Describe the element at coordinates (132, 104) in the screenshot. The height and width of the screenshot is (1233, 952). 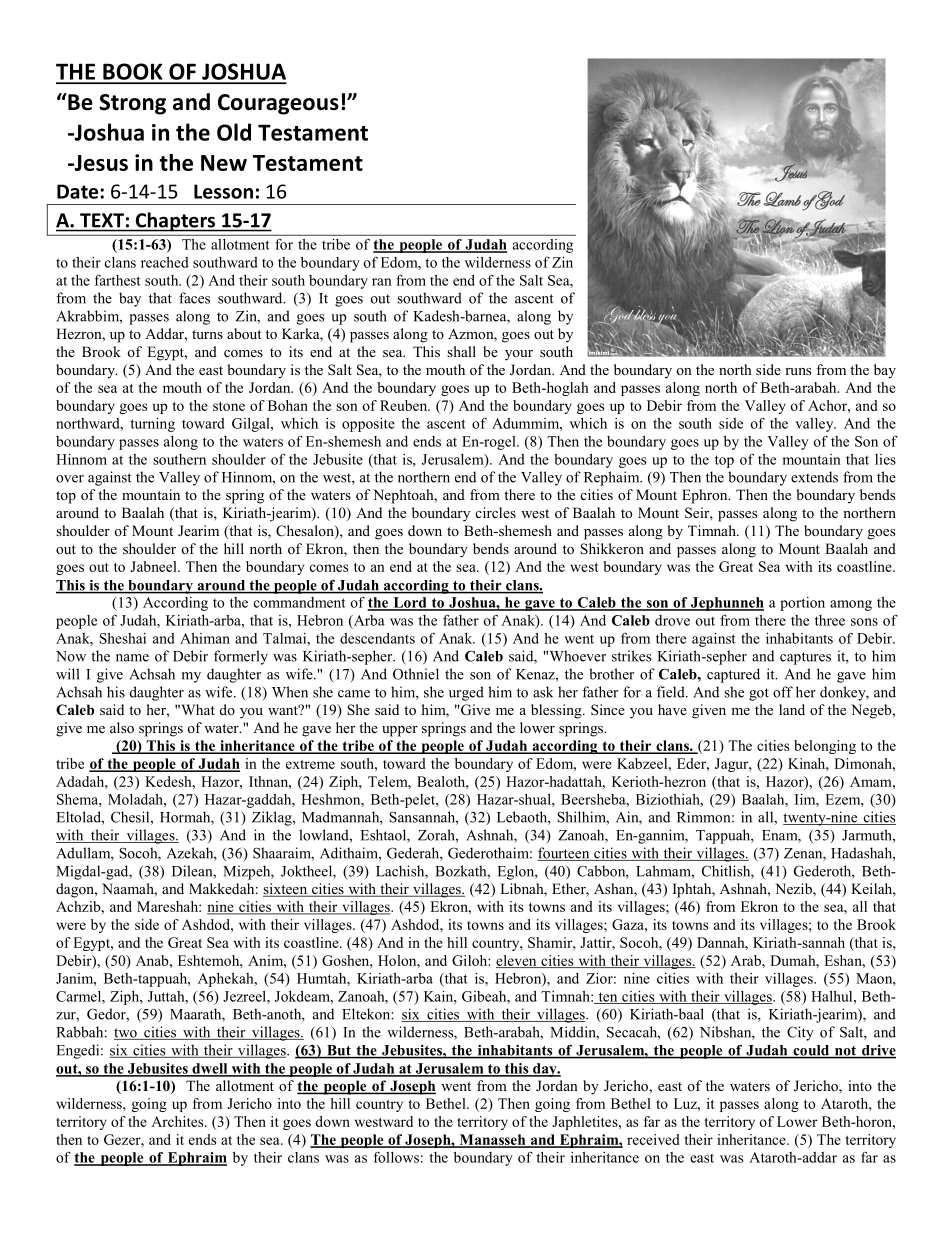
I see `Strong` at that location.
